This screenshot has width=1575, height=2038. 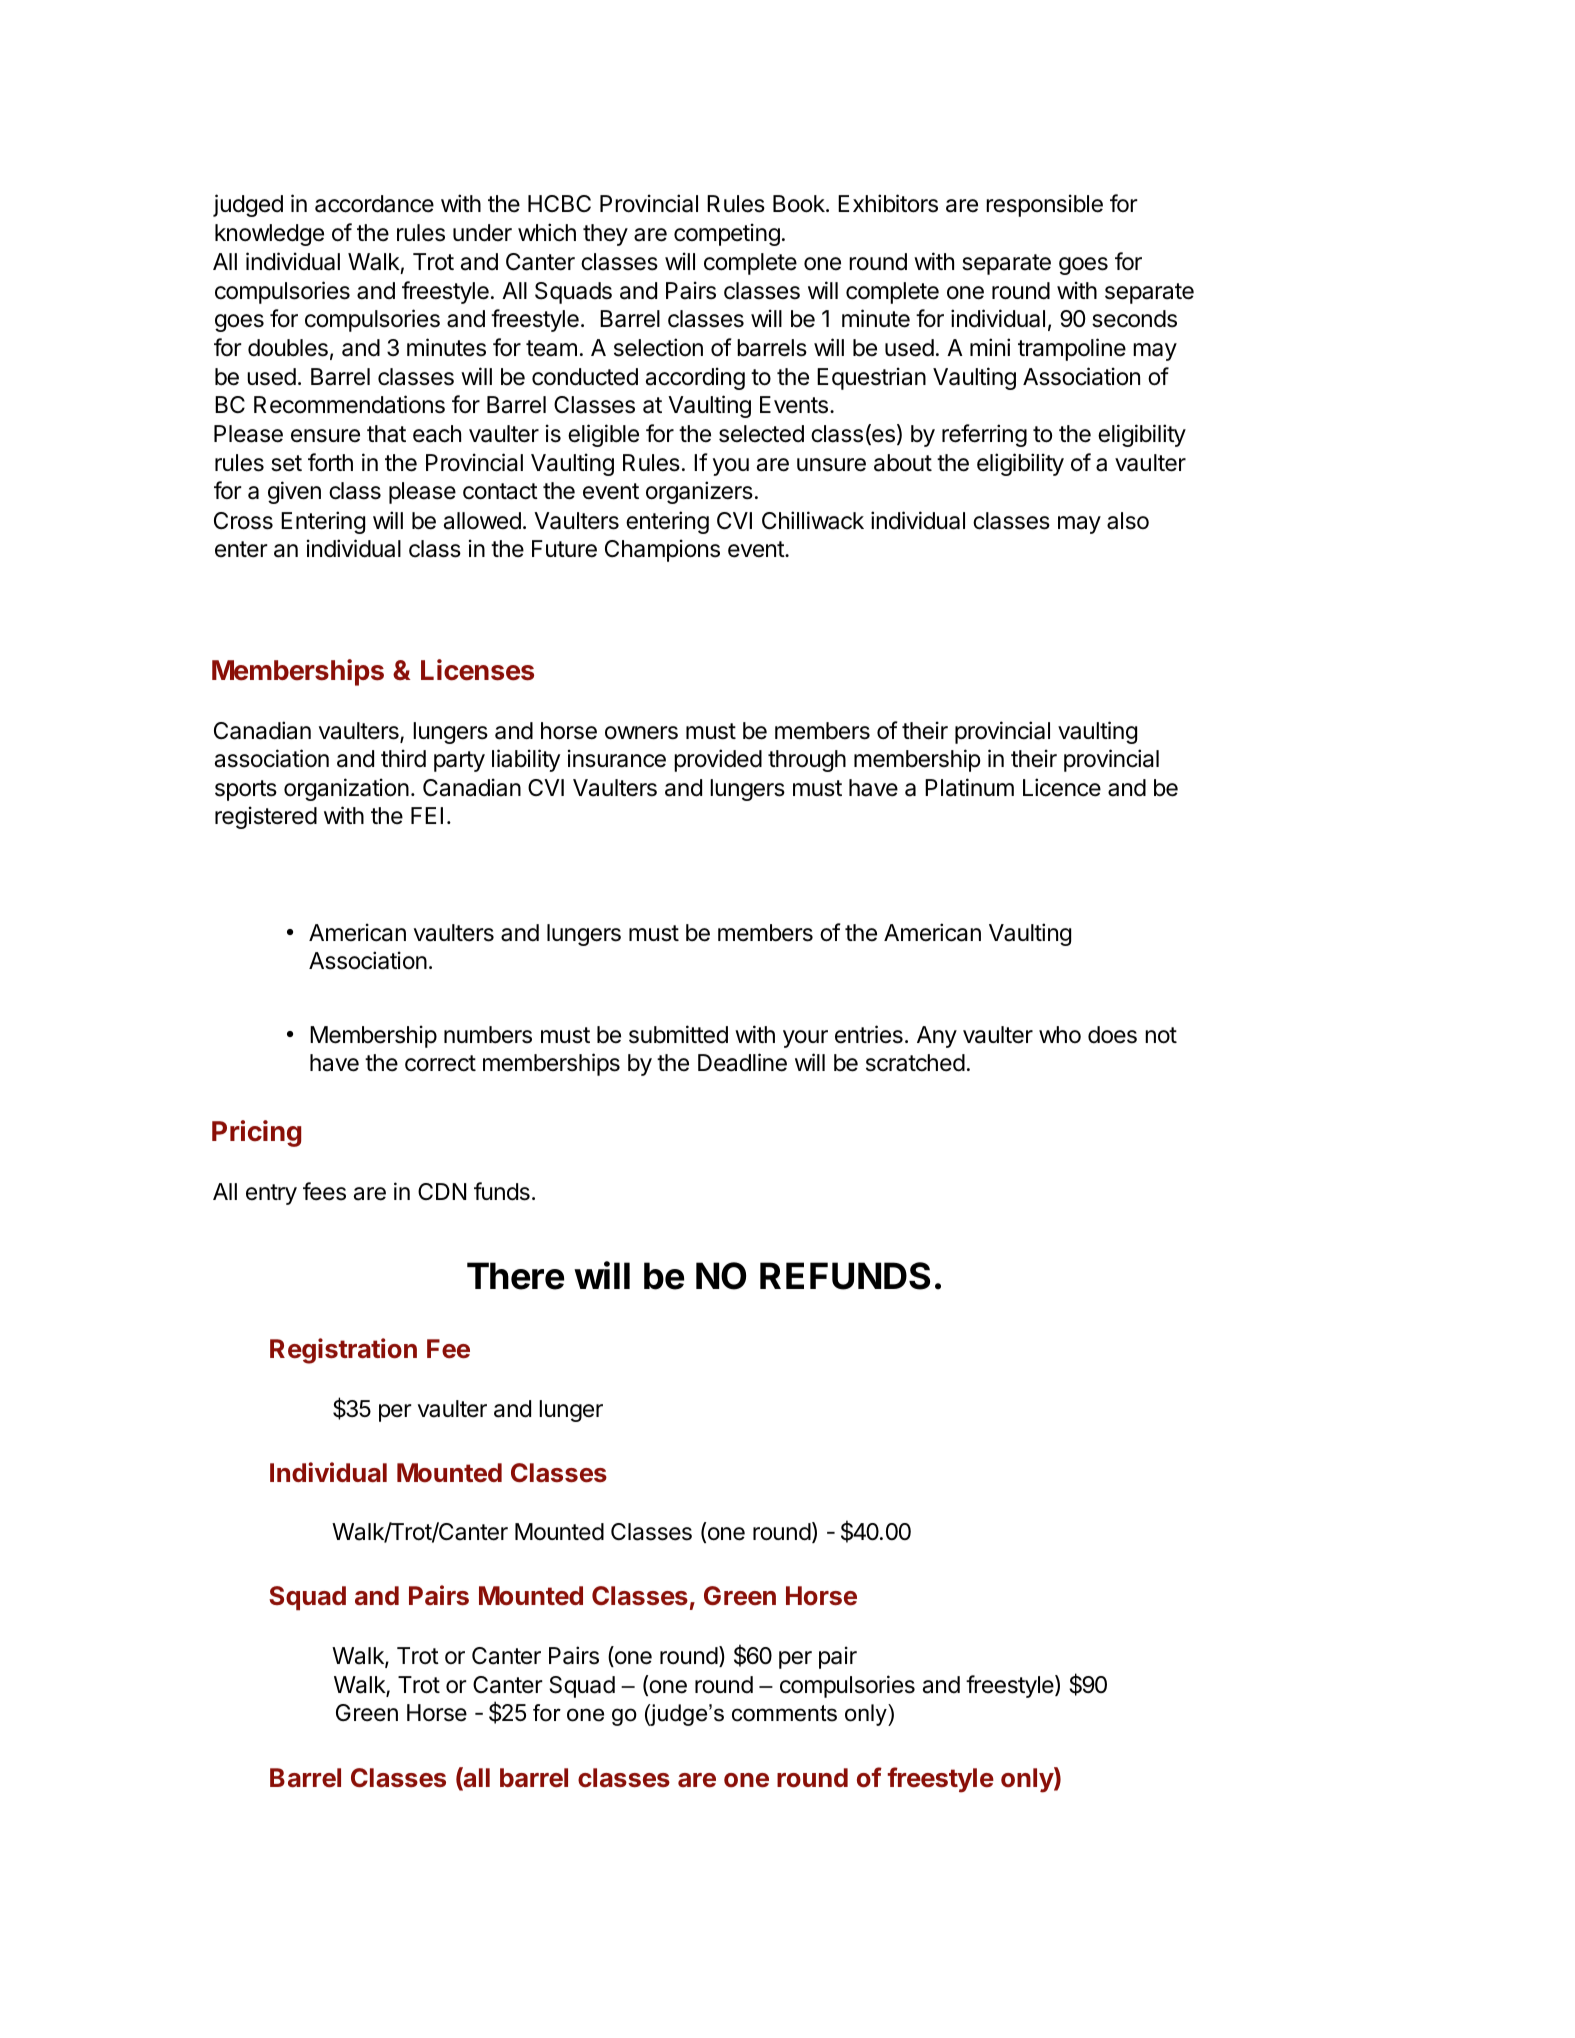 What do you see at coordinates (515, 1276) in the screenshot?
I see `There` at bounding box center [515, 1276].
